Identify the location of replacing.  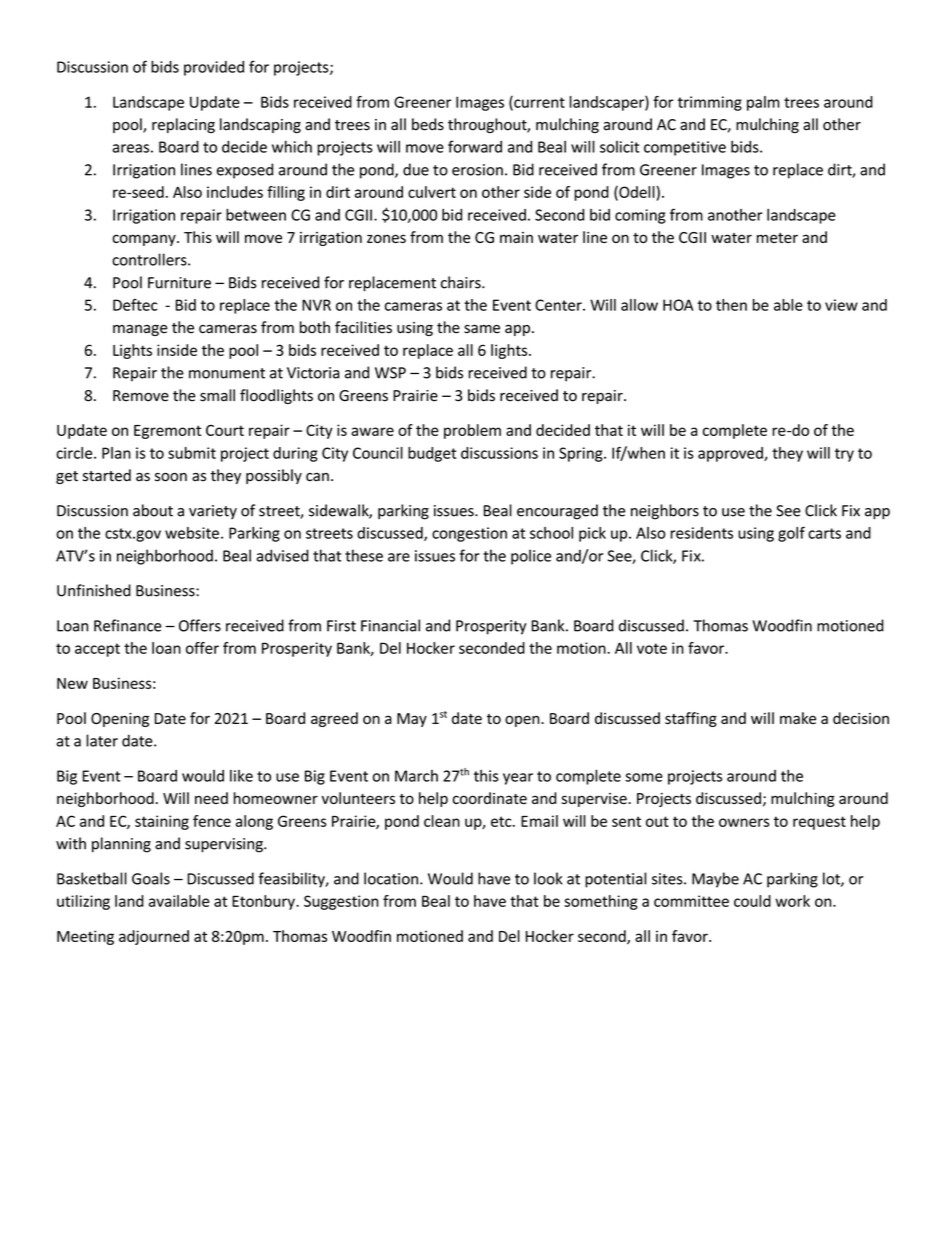
(183, 125).
